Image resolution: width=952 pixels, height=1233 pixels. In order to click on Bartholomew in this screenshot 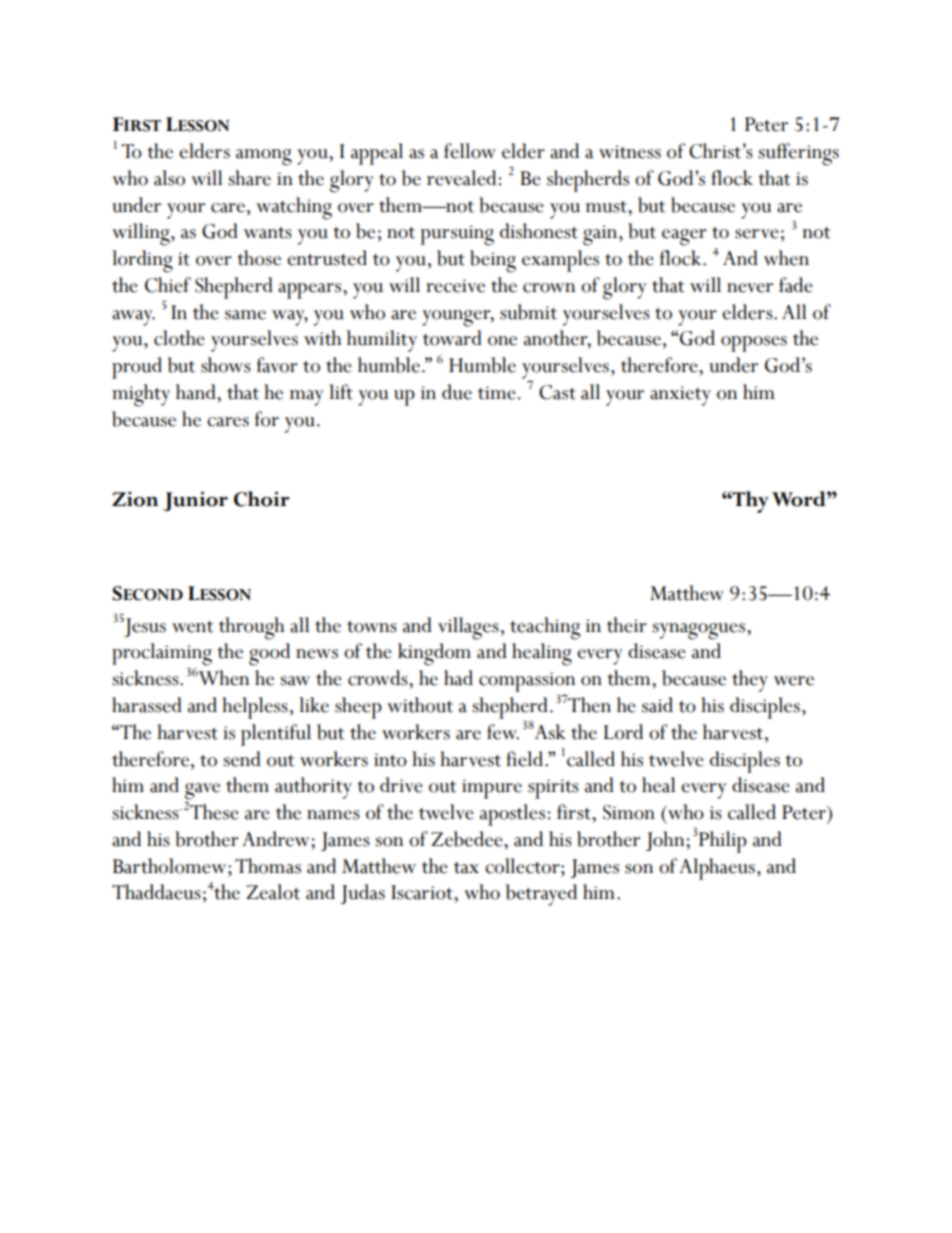, I will do `click(171, 866)`.
